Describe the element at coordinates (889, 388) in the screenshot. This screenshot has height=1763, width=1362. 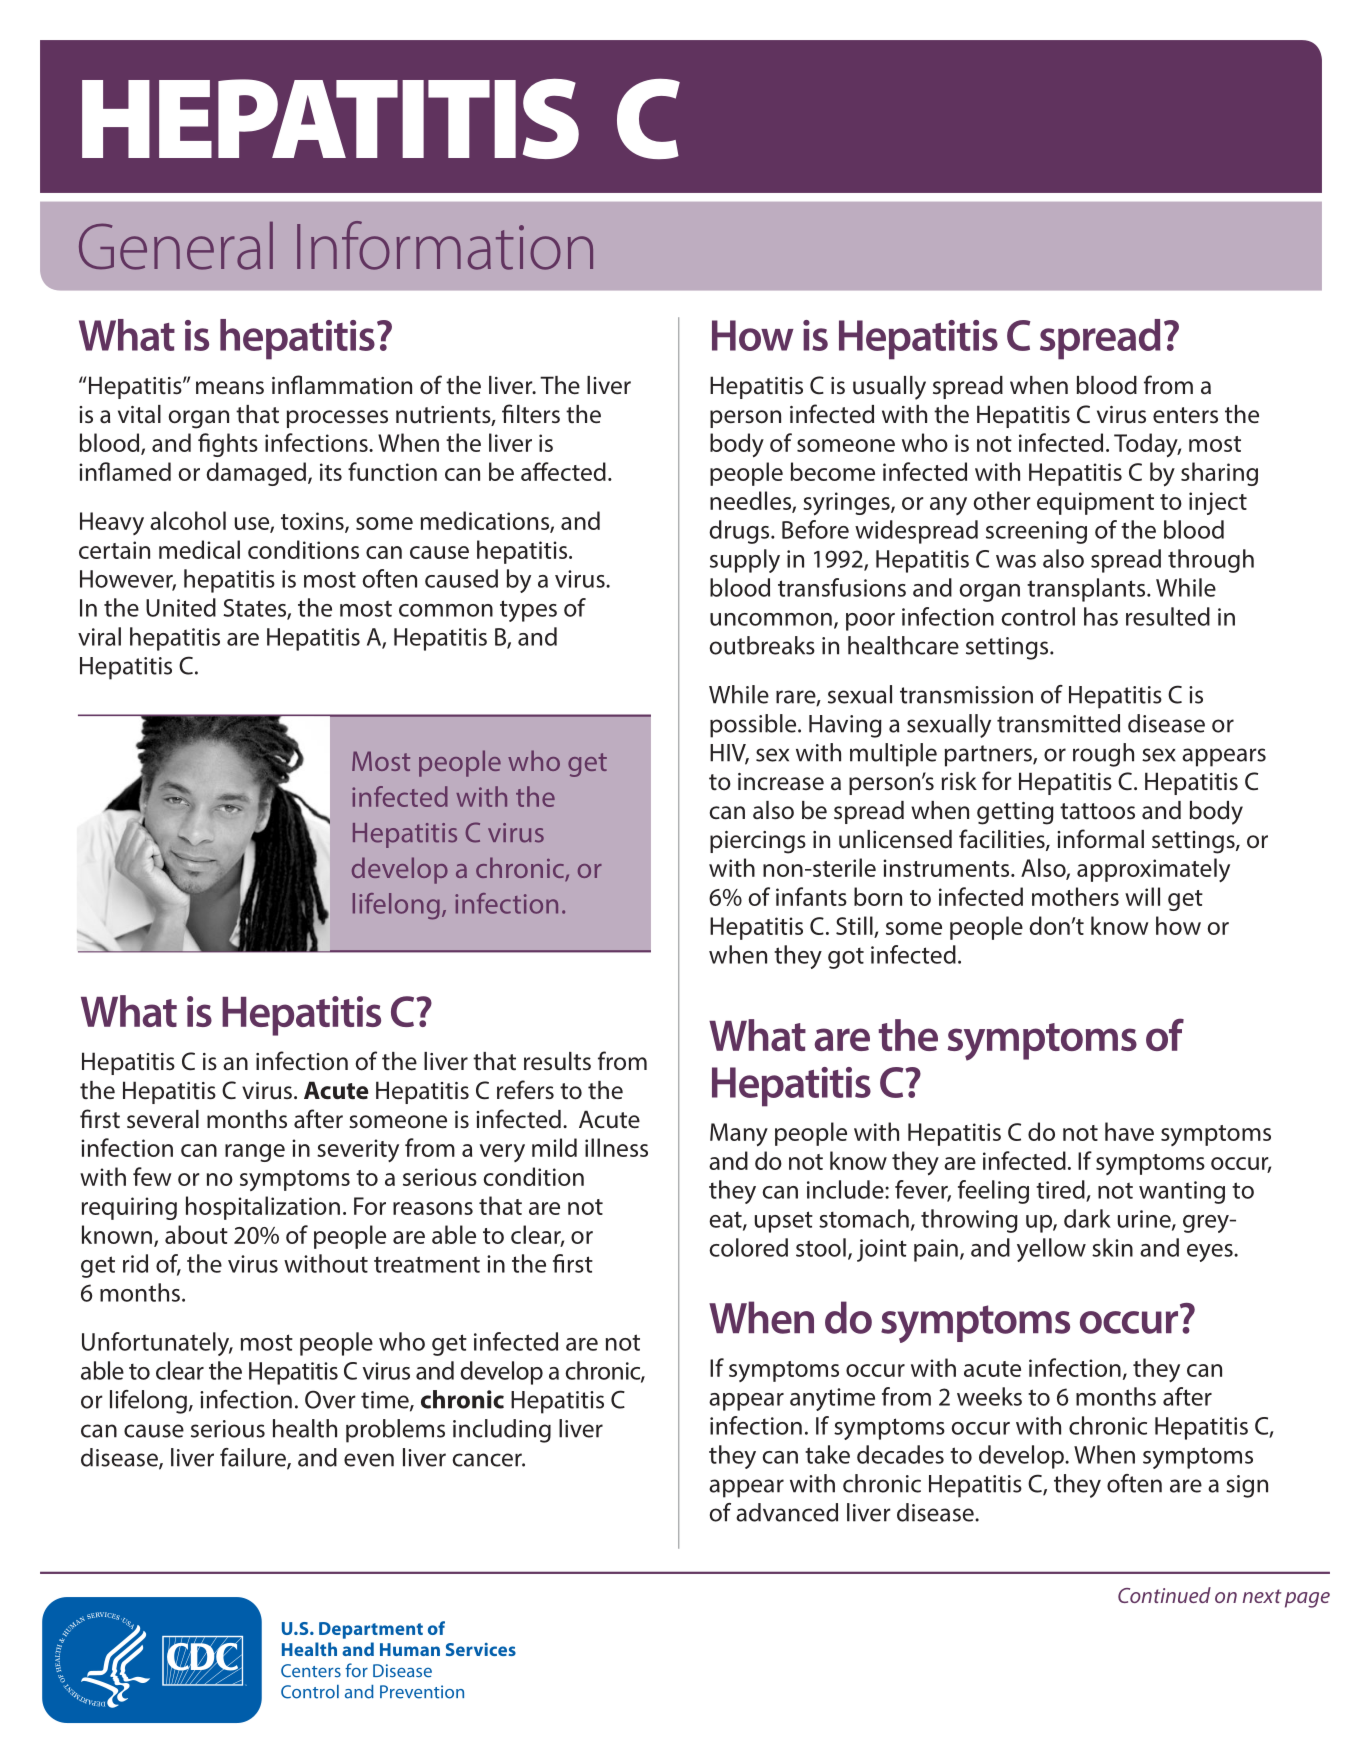
I see `usually` at that location.
